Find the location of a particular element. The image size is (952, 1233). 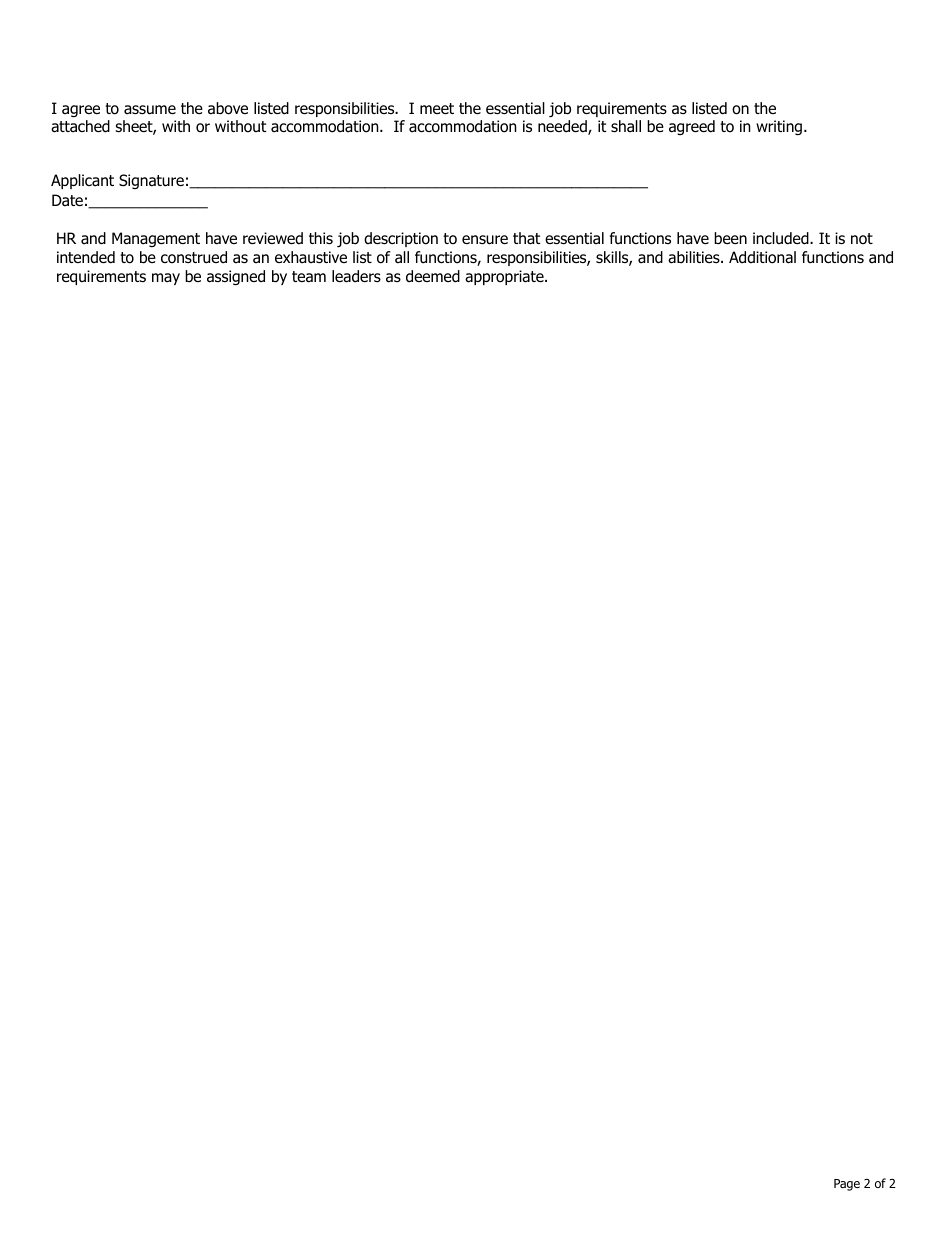

meet is located at coordinates (437, 108).
